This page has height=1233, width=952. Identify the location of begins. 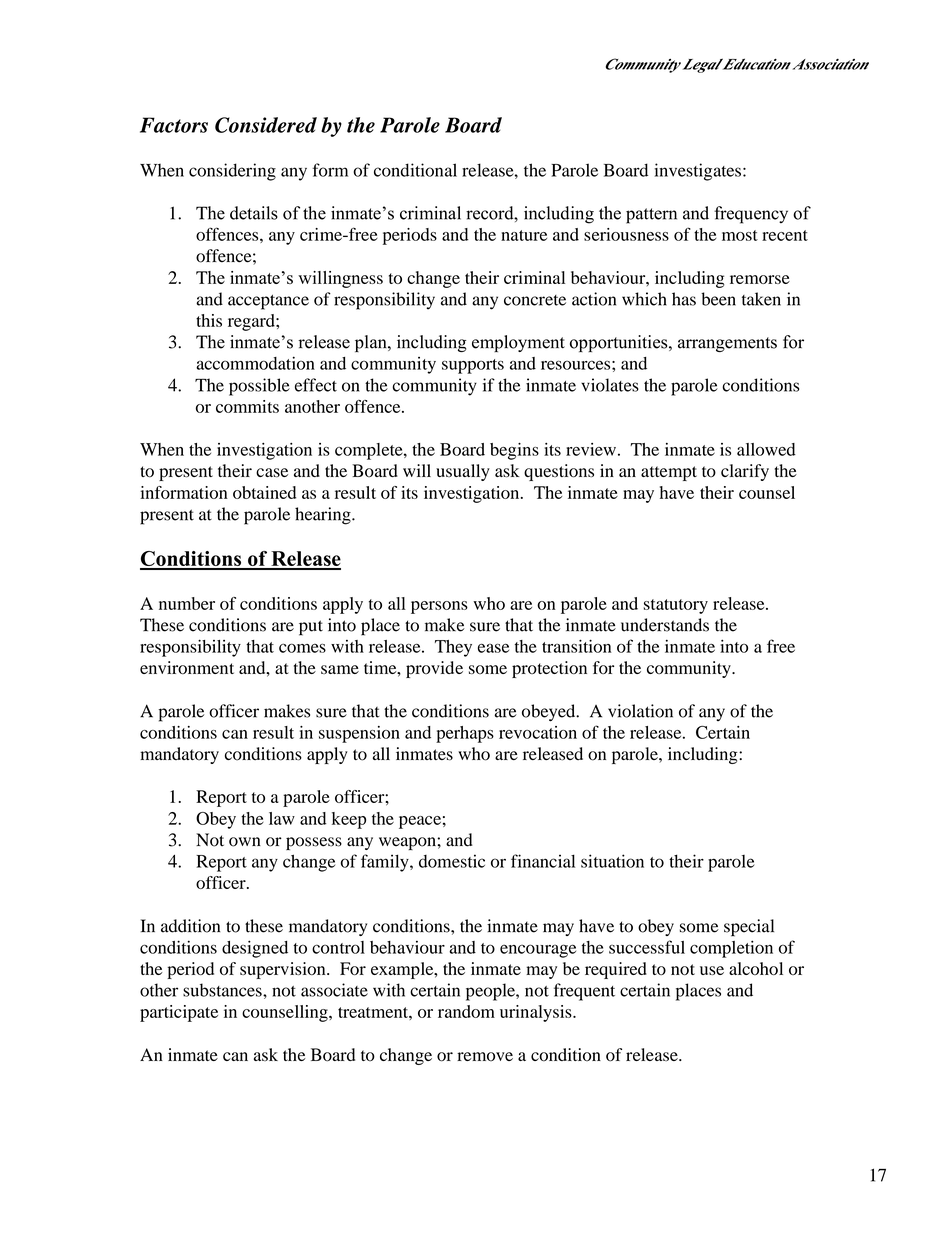
(514, 451).
